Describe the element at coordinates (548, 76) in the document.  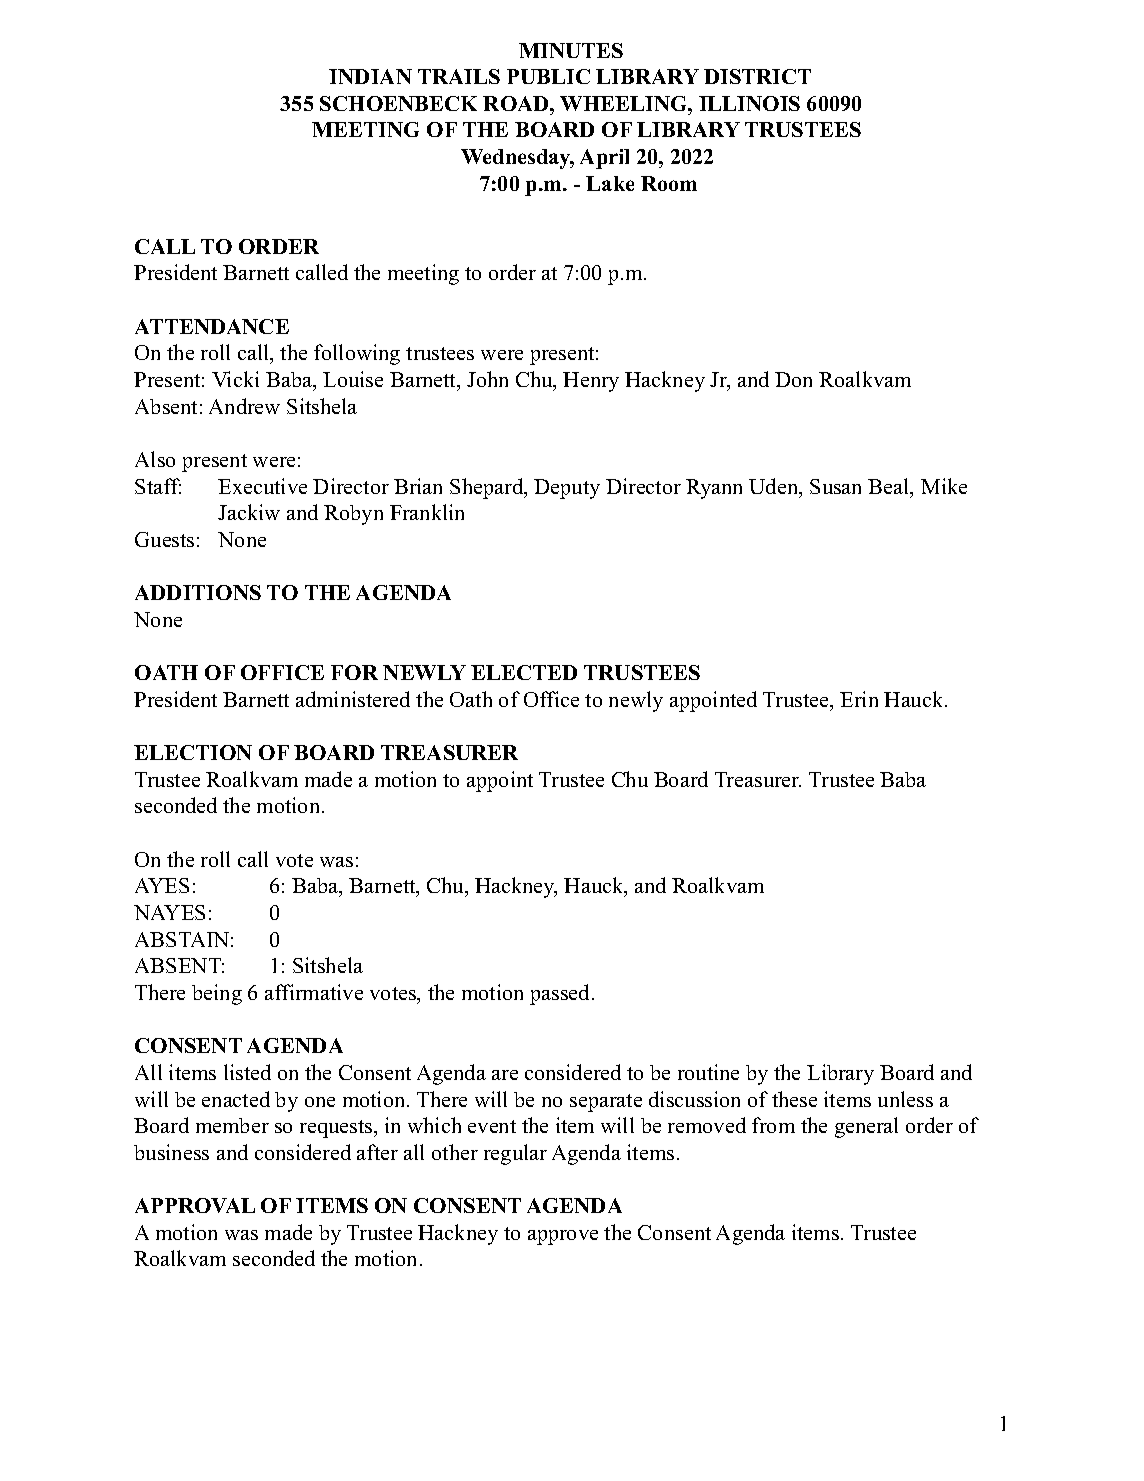
I see `PUBLIC` at that location.
